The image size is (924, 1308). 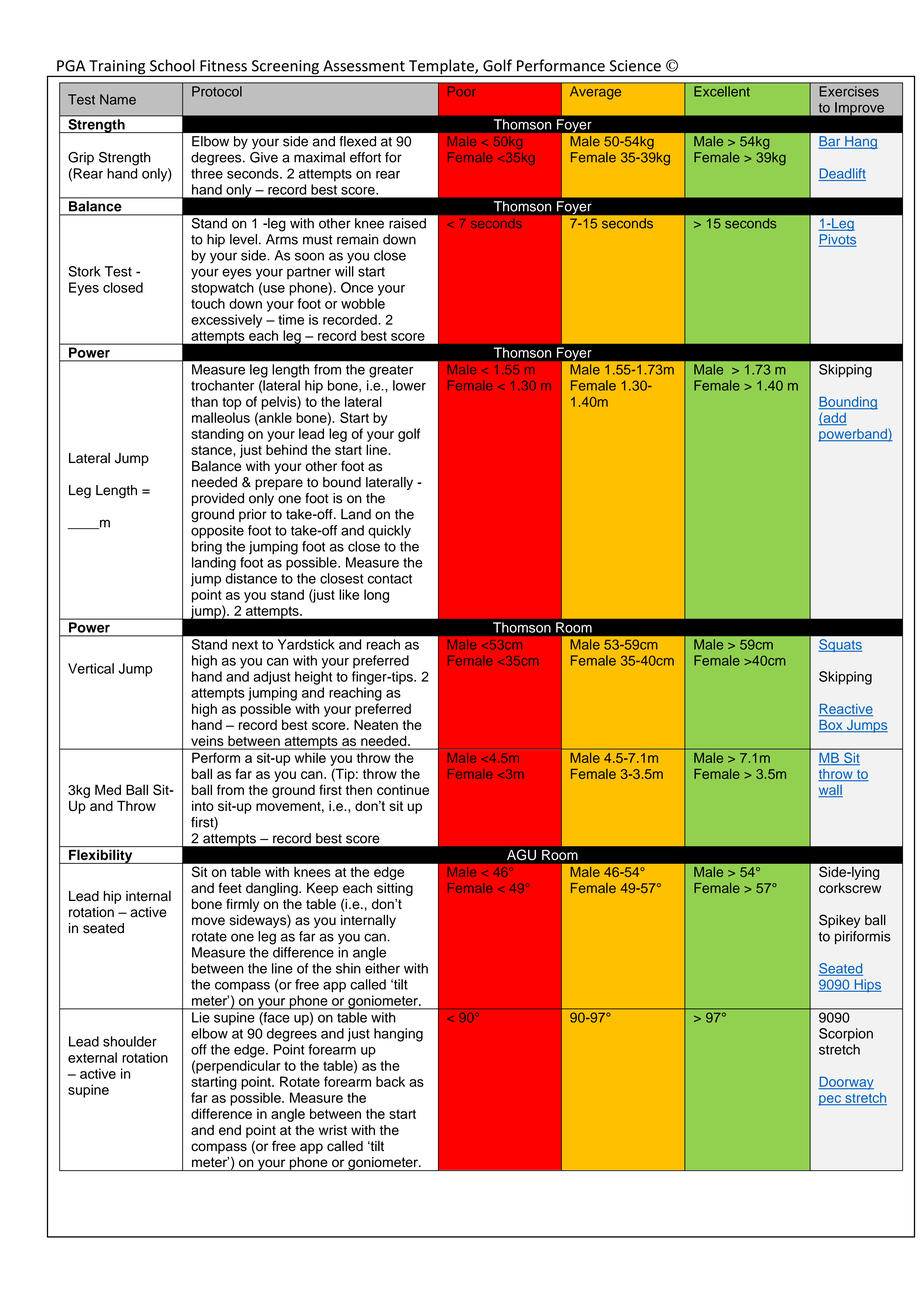 What do you see at coordinates (390, 1081) in the screenshot?
I see `back` at bounding box center [390, 1081].
